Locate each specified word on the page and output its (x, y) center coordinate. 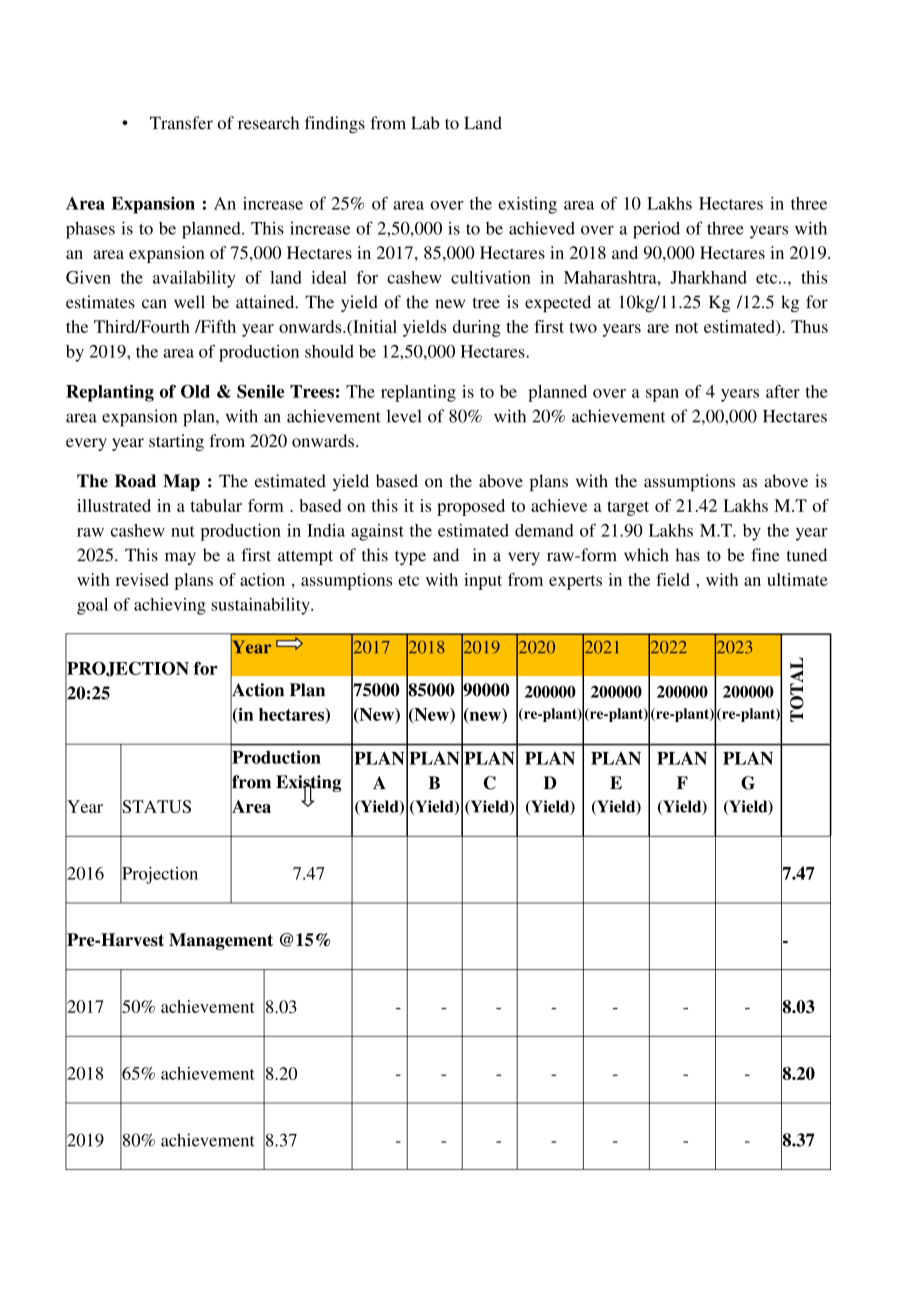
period (656, 230)
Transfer (181, 123)
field (673, 579)
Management (221, 941)
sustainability (261, 606)
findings (335, 124)
